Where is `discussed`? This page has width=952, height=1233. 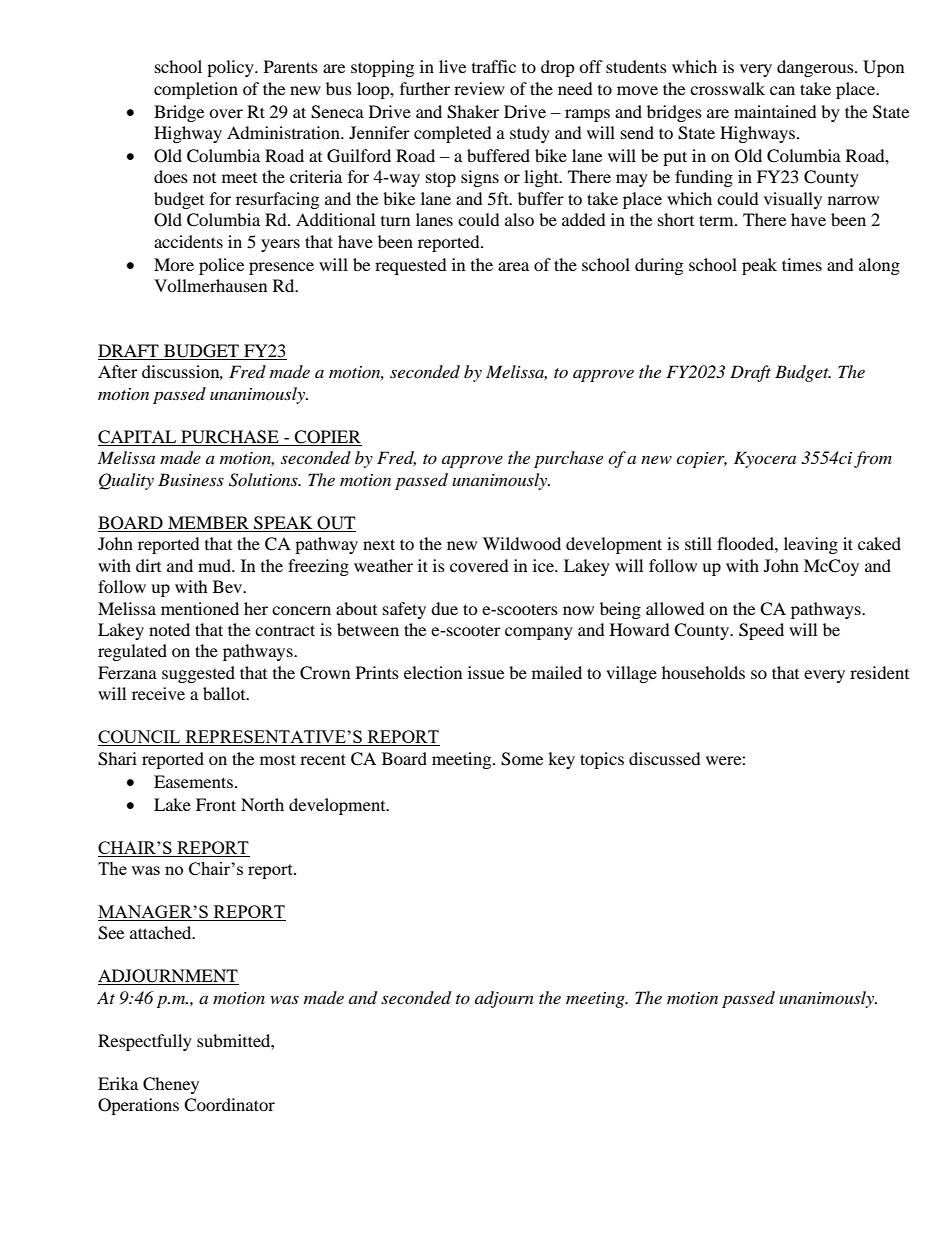
discussed is located at coordinates (665, 758).
